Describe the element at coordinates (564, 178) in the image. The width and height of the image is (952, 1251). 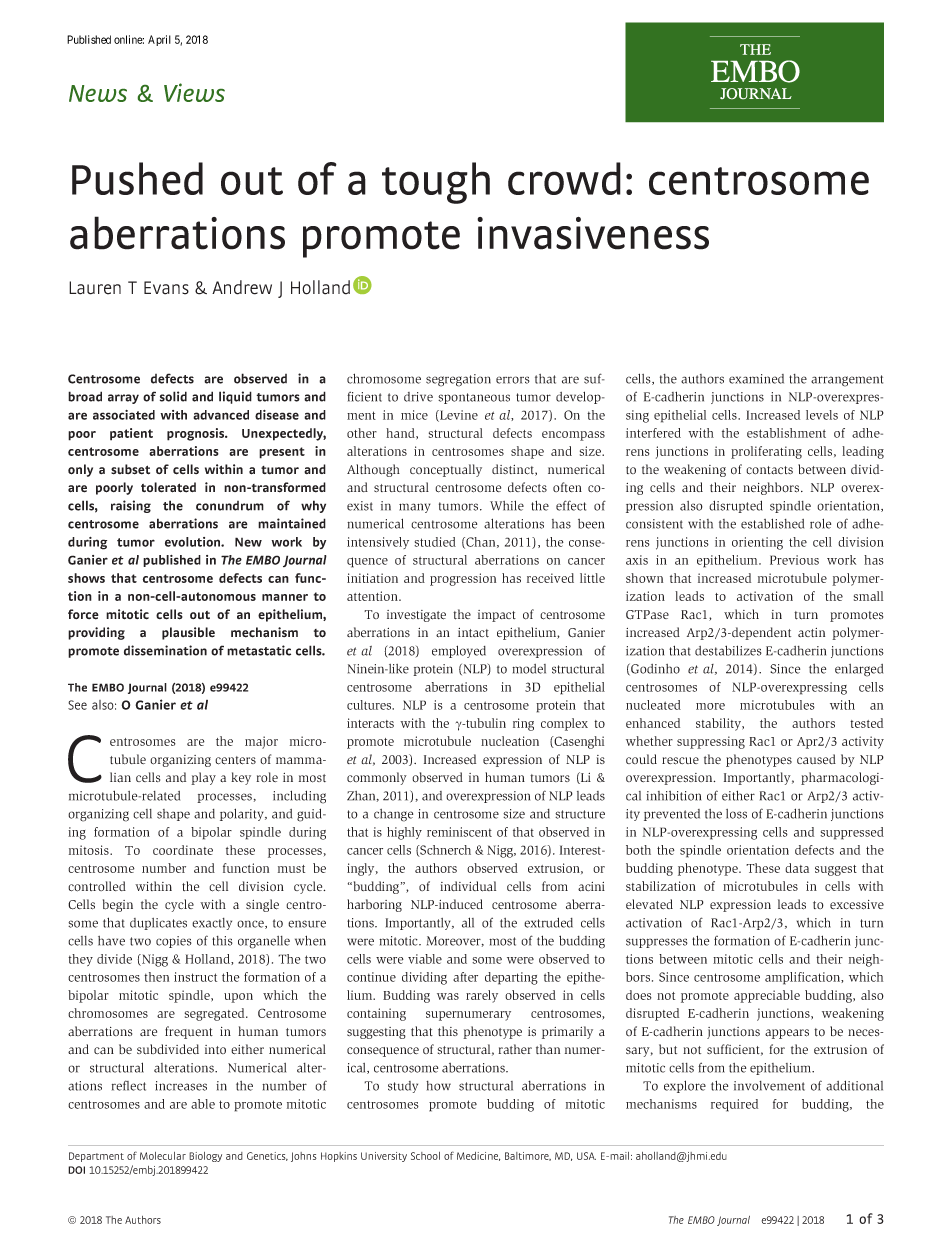
I see `crowd` at that location.
